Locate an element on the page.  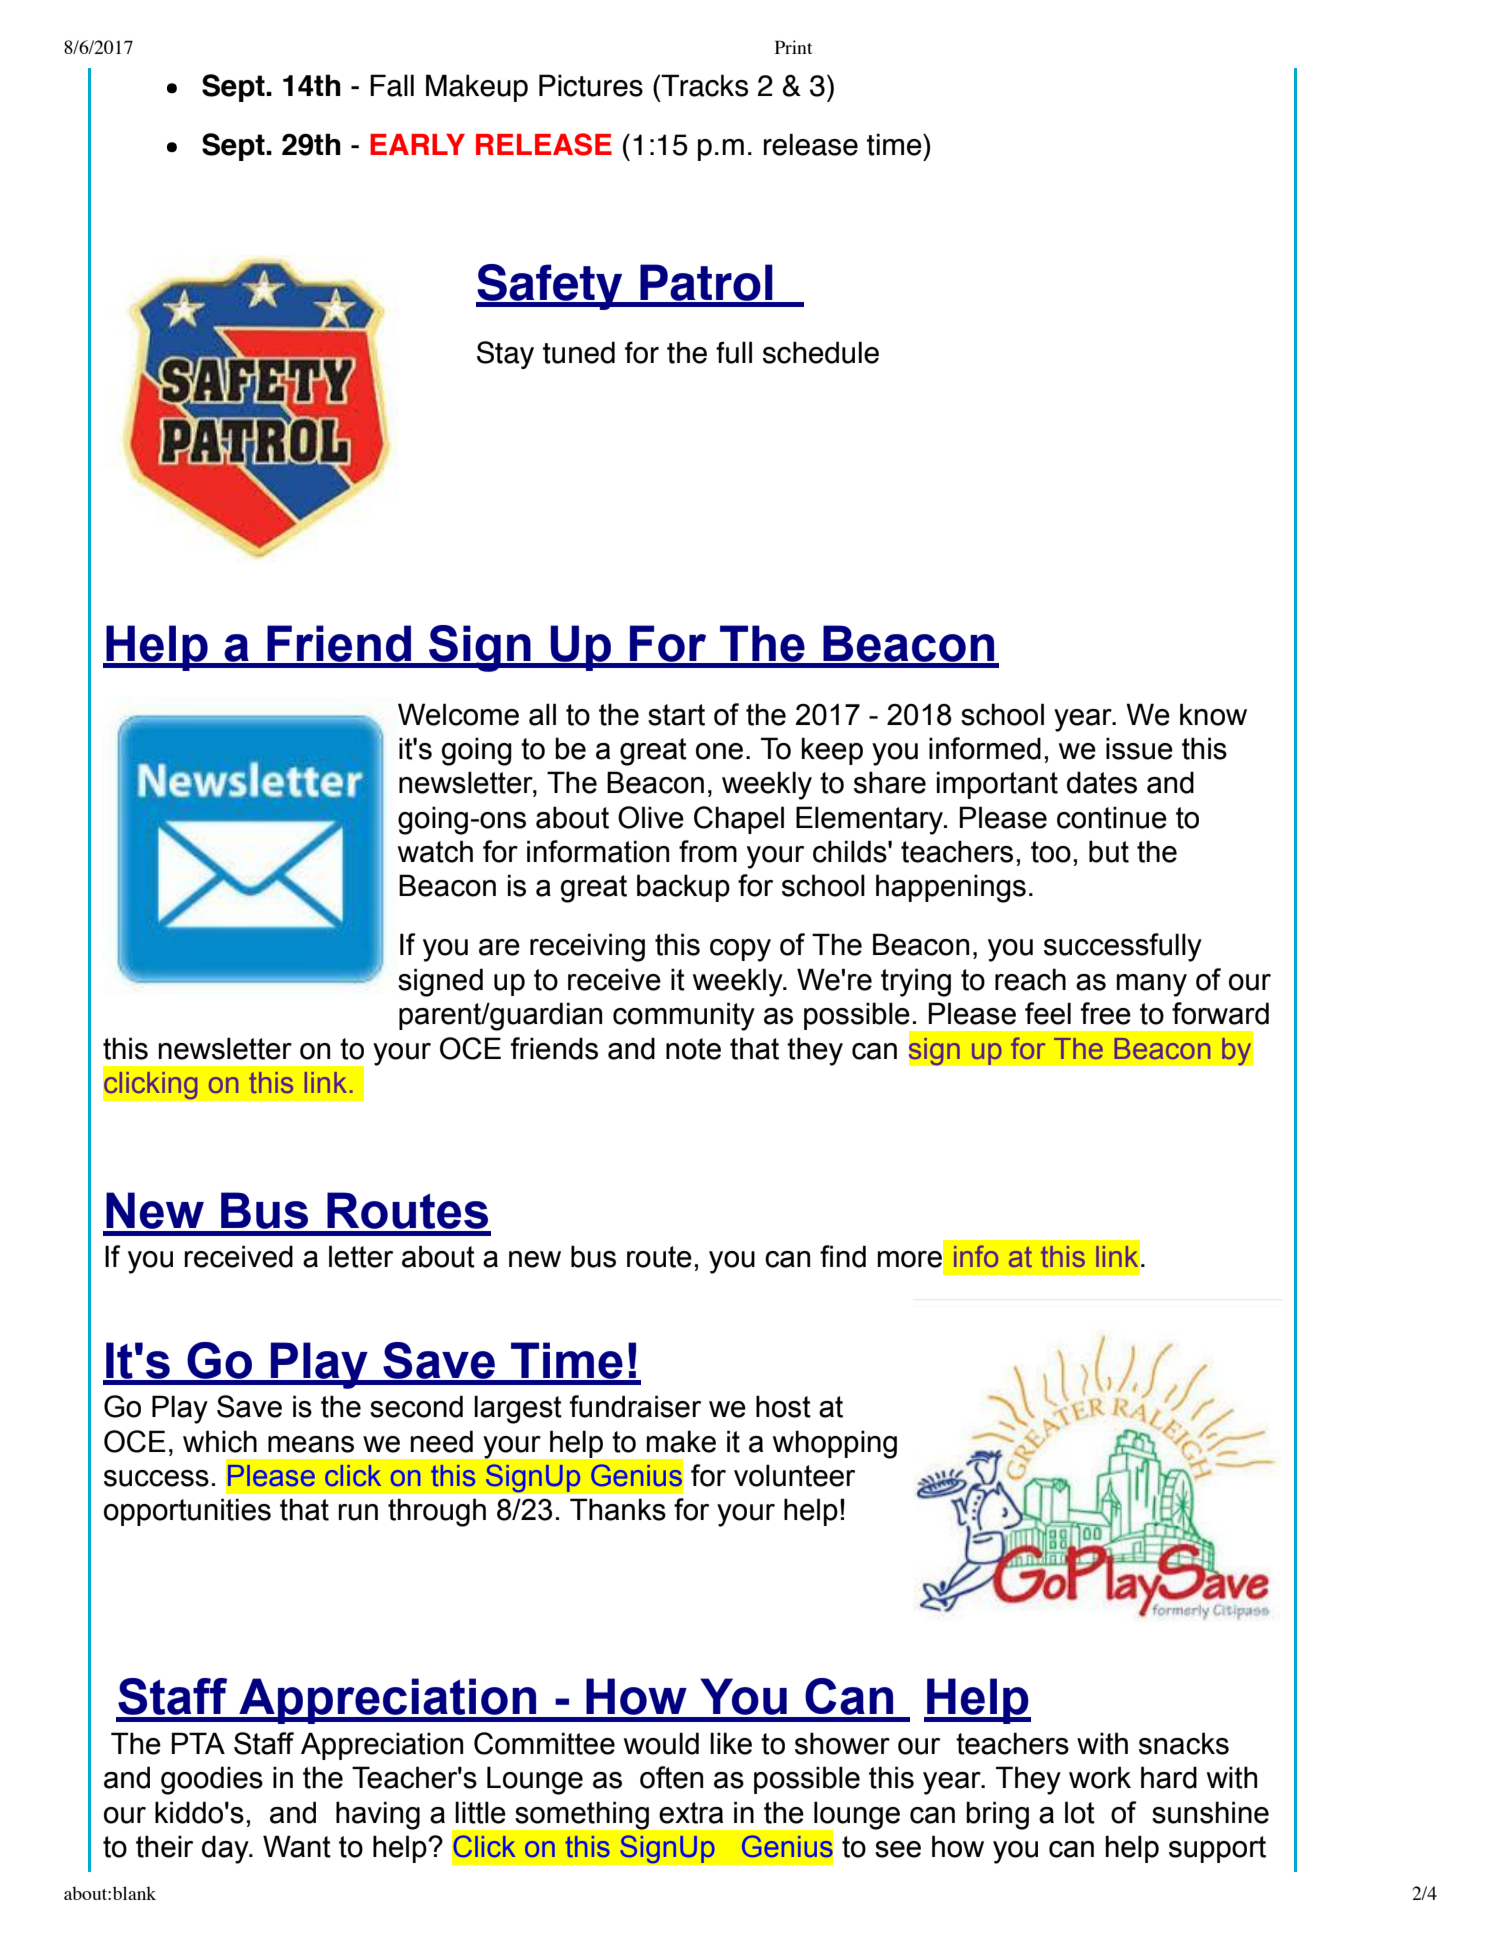
Want is located at coordinates (297, 1846).
